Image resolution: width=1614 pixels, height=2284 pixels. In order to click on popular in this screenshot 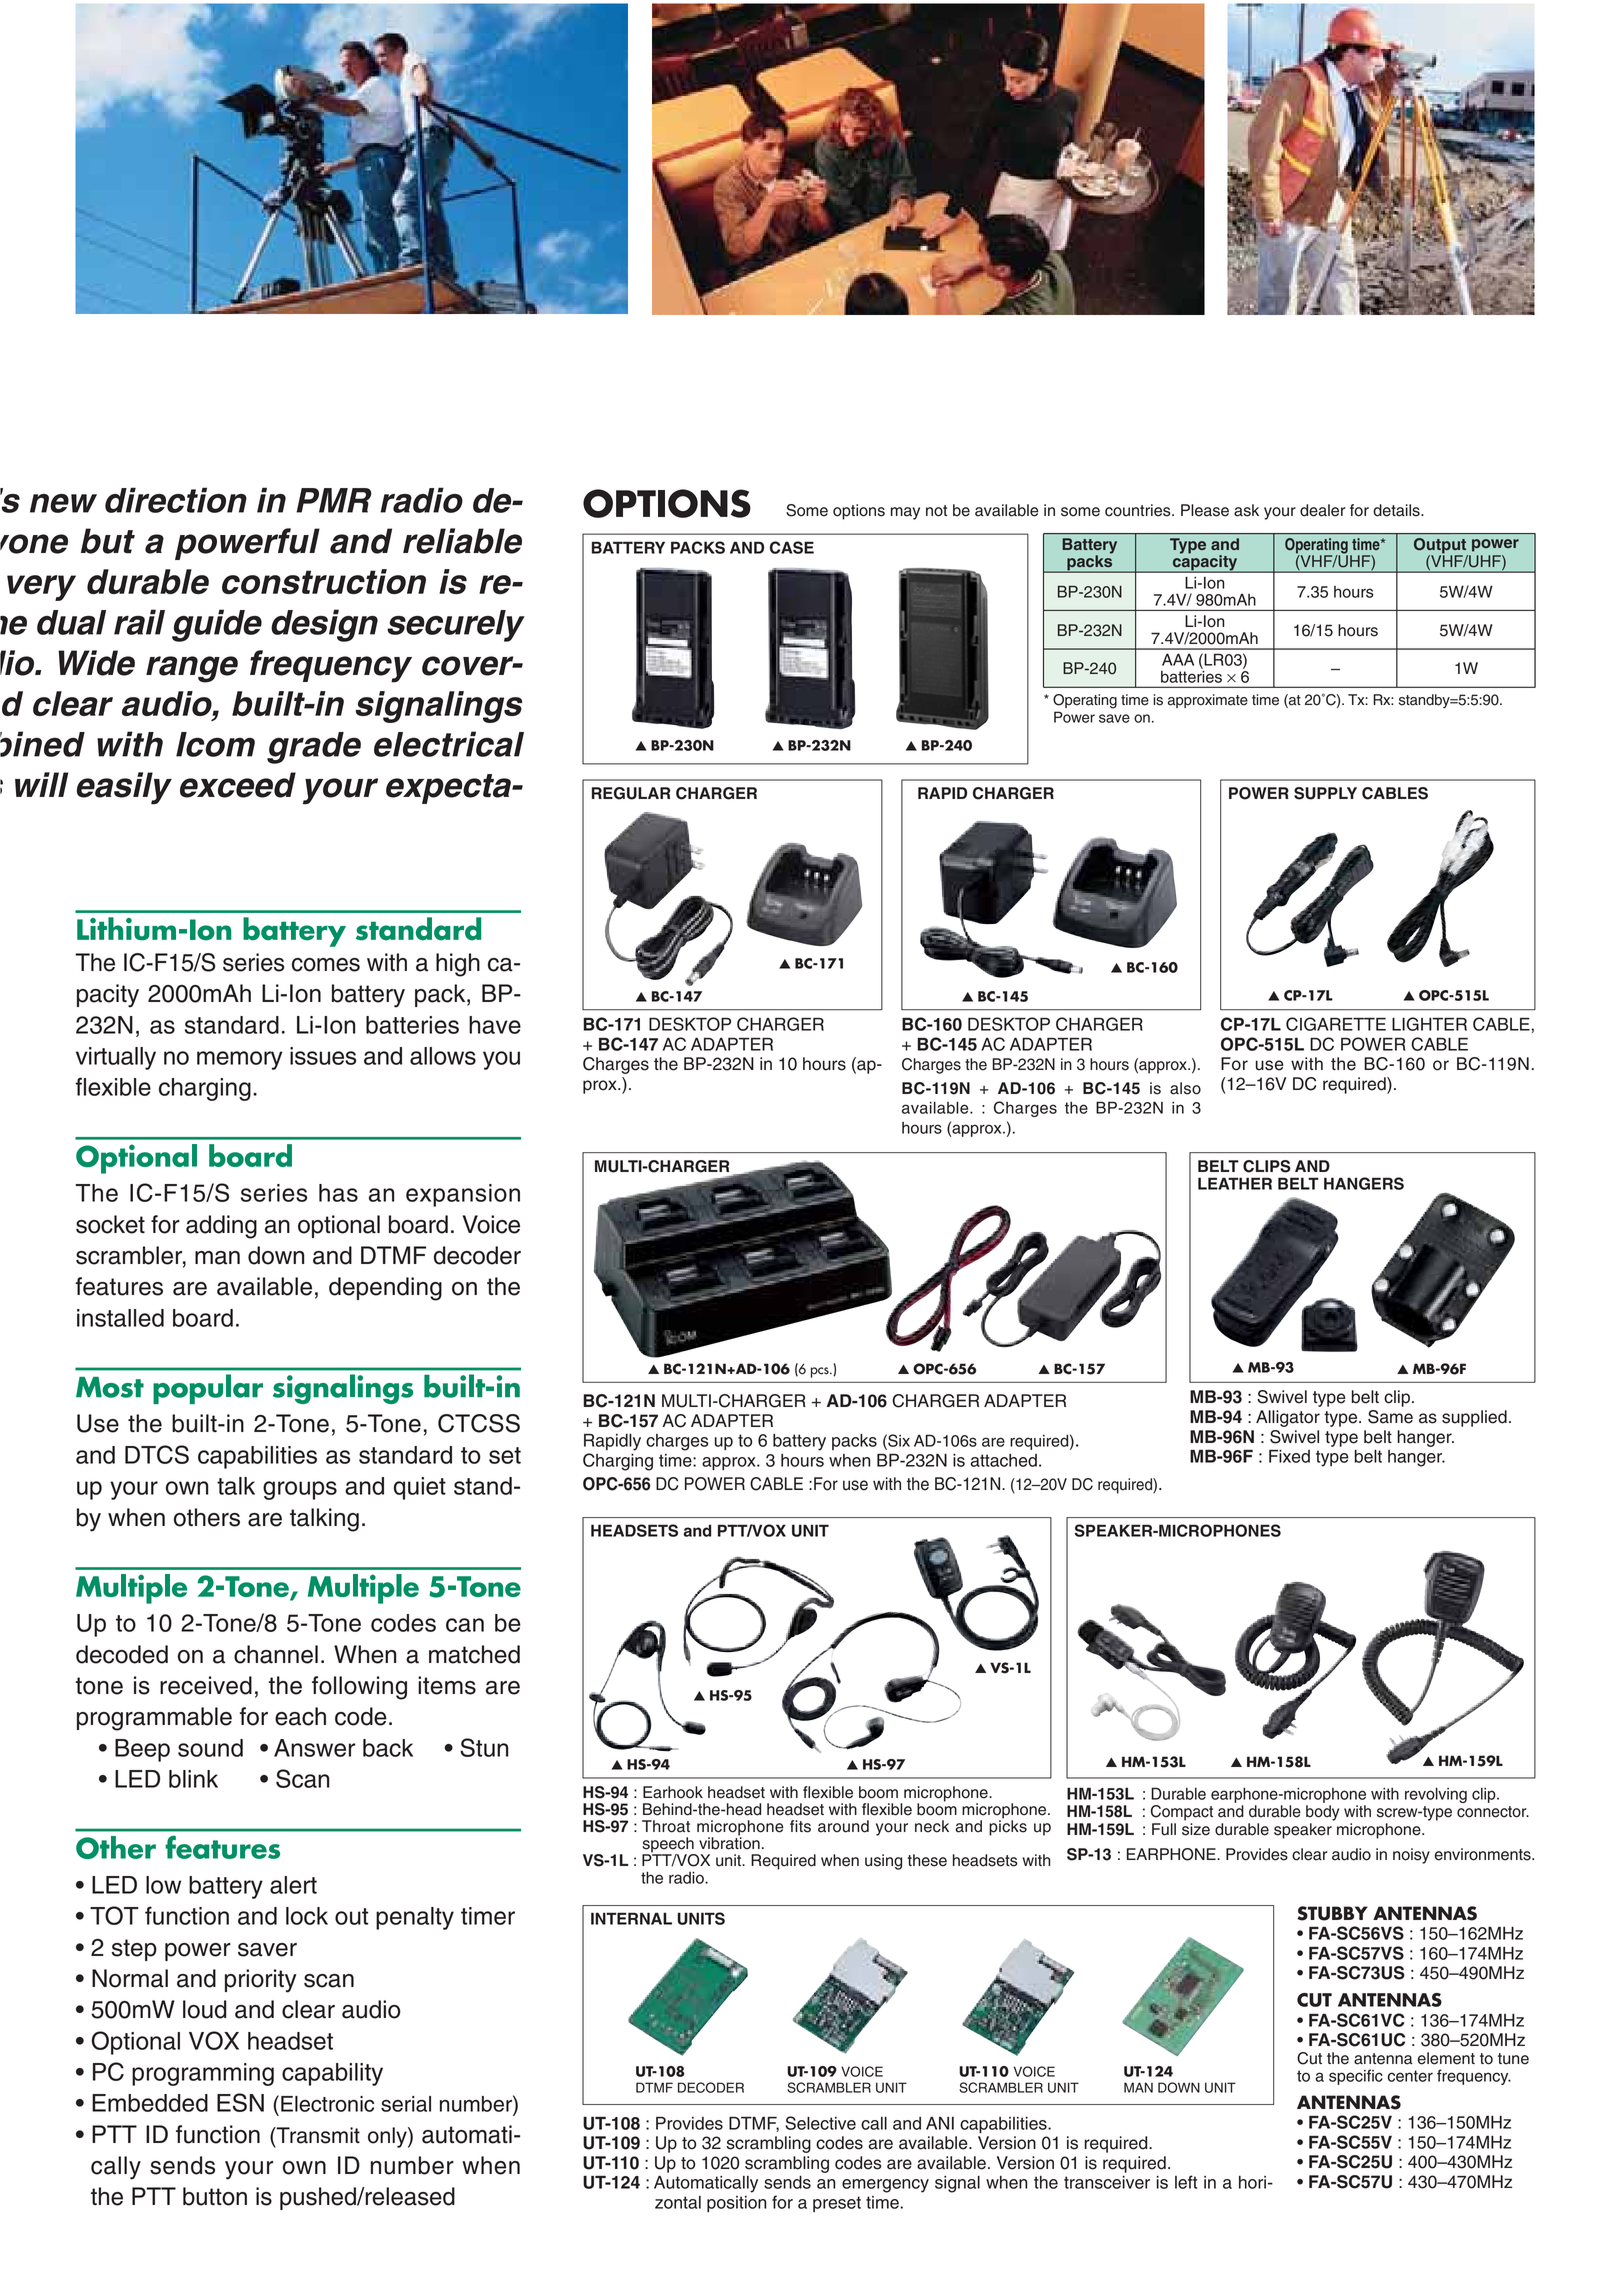, I will do `click(208, 1389)`.
